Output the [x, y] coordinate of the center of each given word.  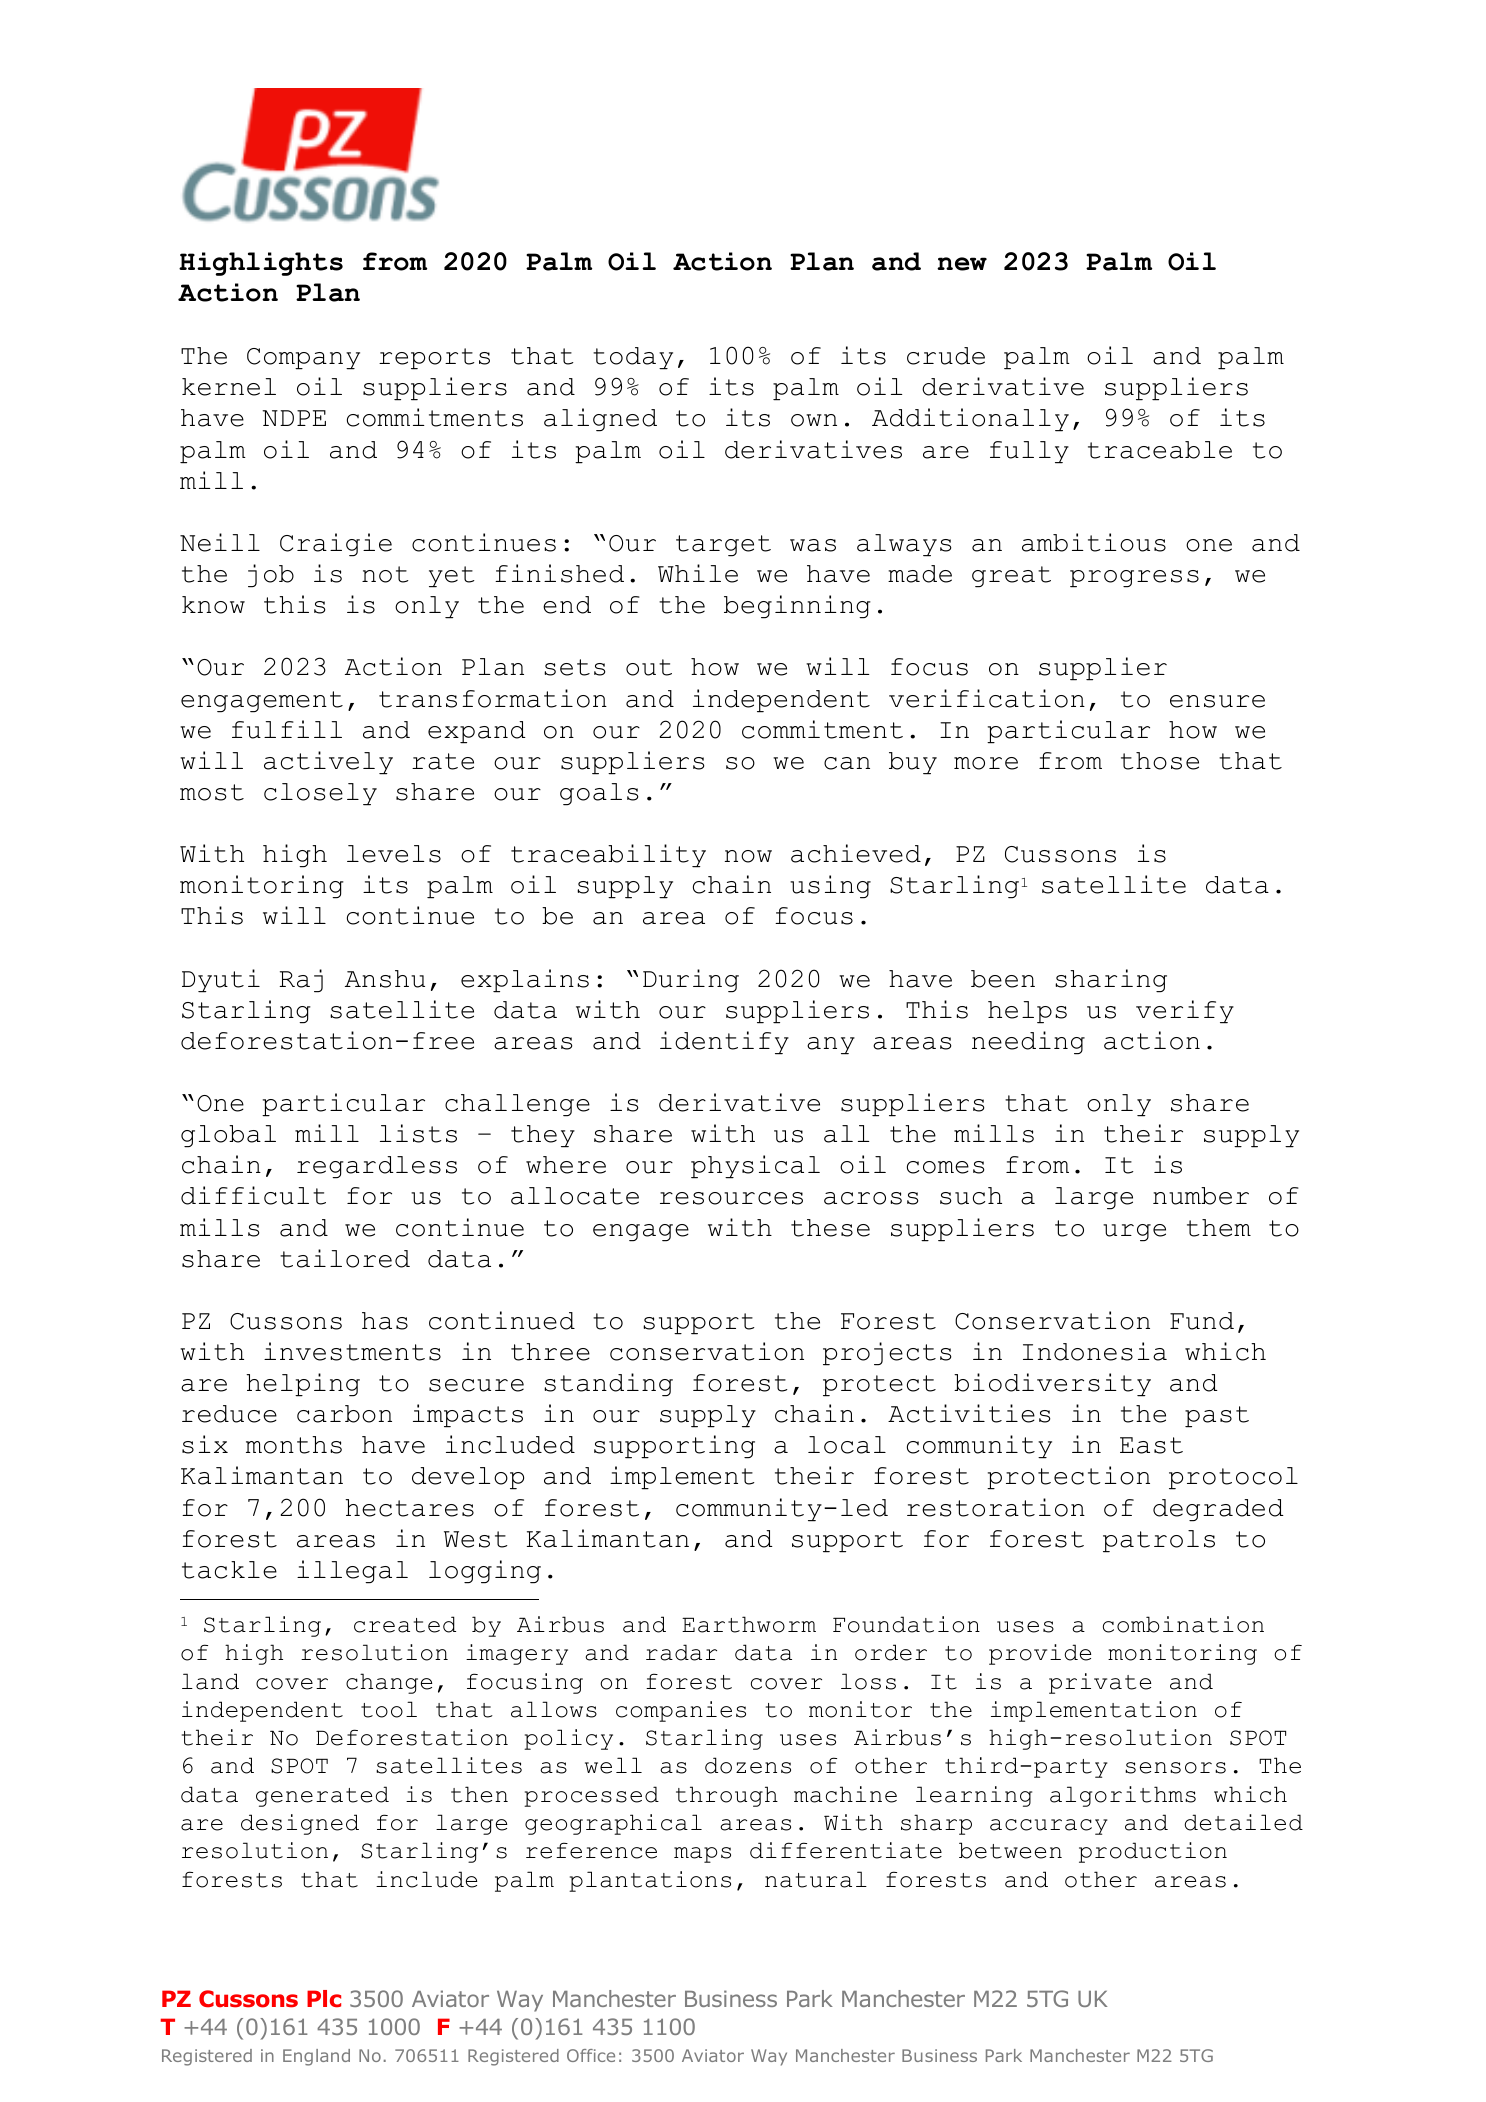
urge [1134, 1233]
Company [303, 359]
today [633, 358]
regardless [377, 1167]
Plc [324, 1999]
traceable [1160, 450]
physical [755, 1167]
